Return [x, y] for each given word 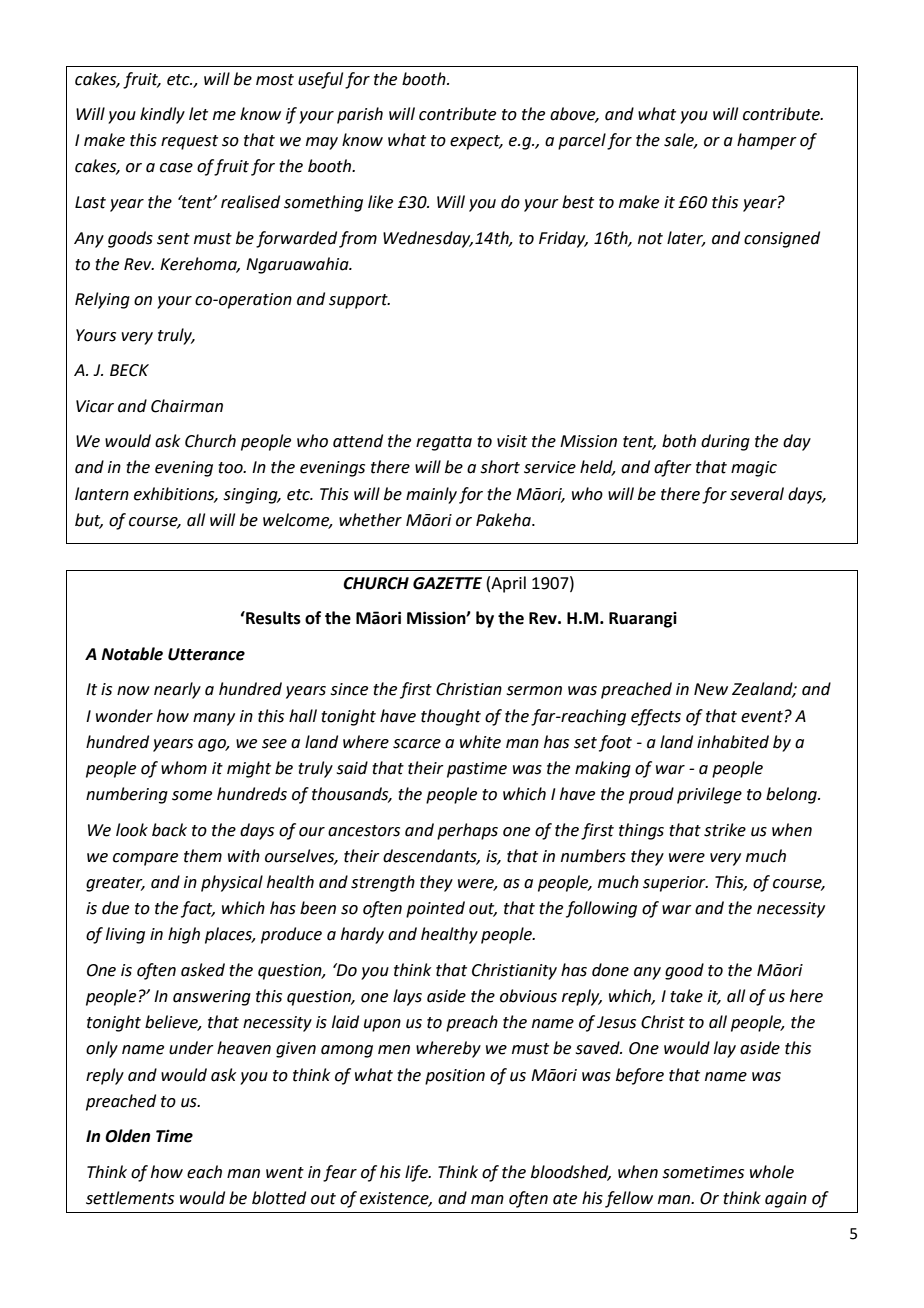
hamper [767, 141]
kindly [162, 115]
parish [360, 115]
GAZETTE [447, 583]
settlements [130, 1198]
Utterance [206, 654]
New [711, 689]
